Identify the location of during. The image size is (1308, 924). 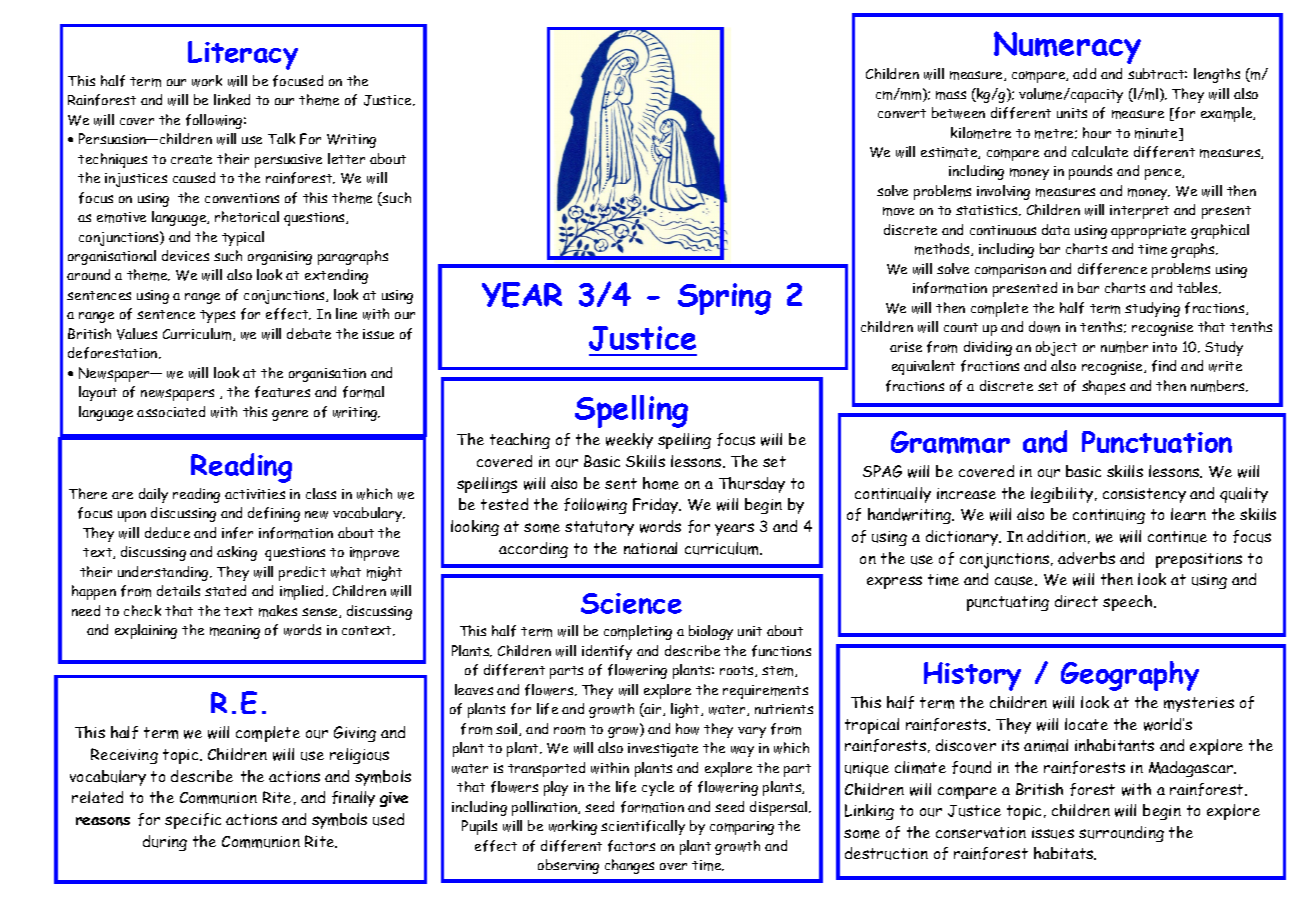
(165, 843).
